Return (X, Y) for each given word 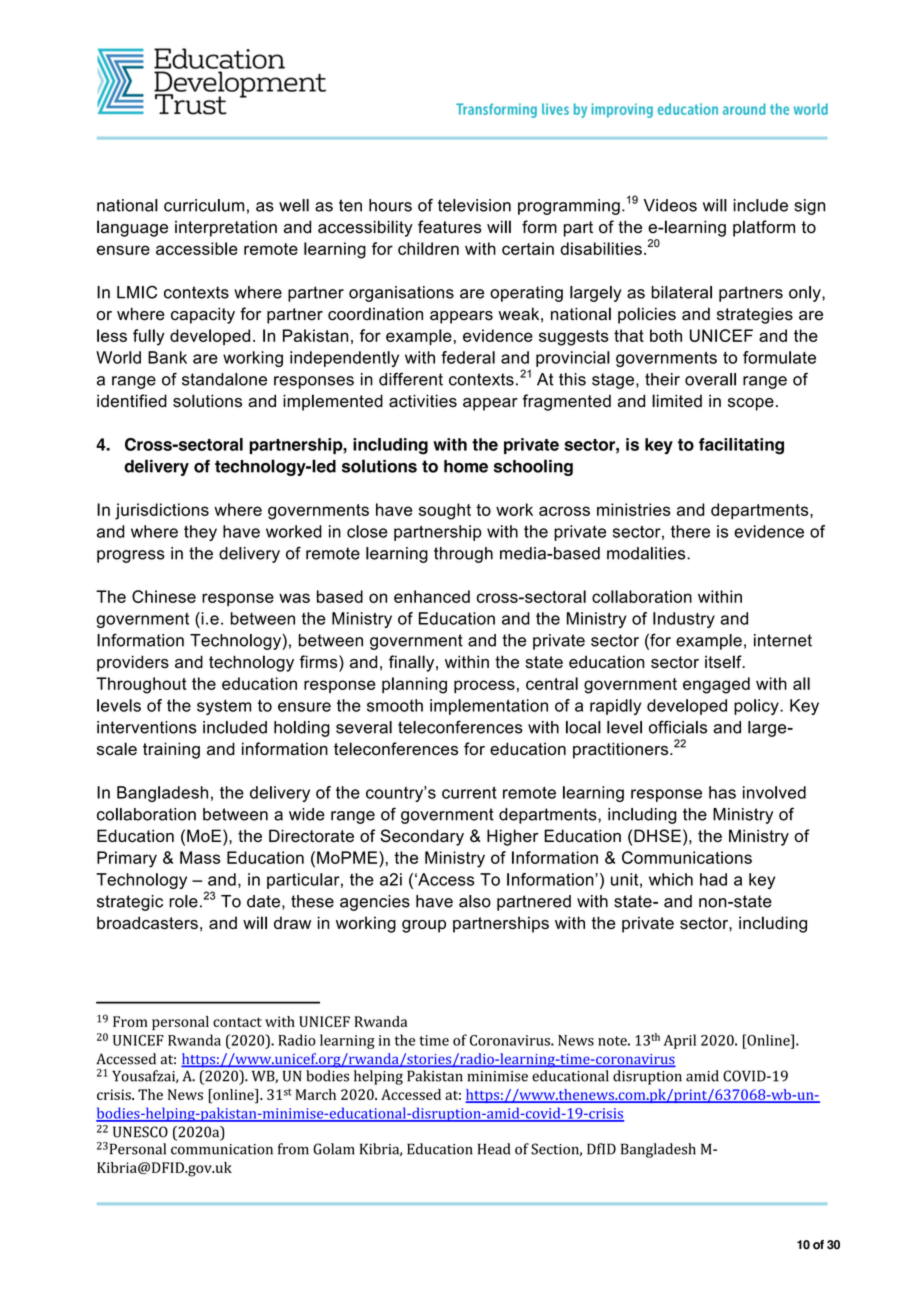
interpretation (226, 228)
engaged (716, 685)
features (450, 227)
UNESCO (140, 1132)
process (484, 686)
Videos (670, 205)
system (224, 707)
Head (494, 1149)
